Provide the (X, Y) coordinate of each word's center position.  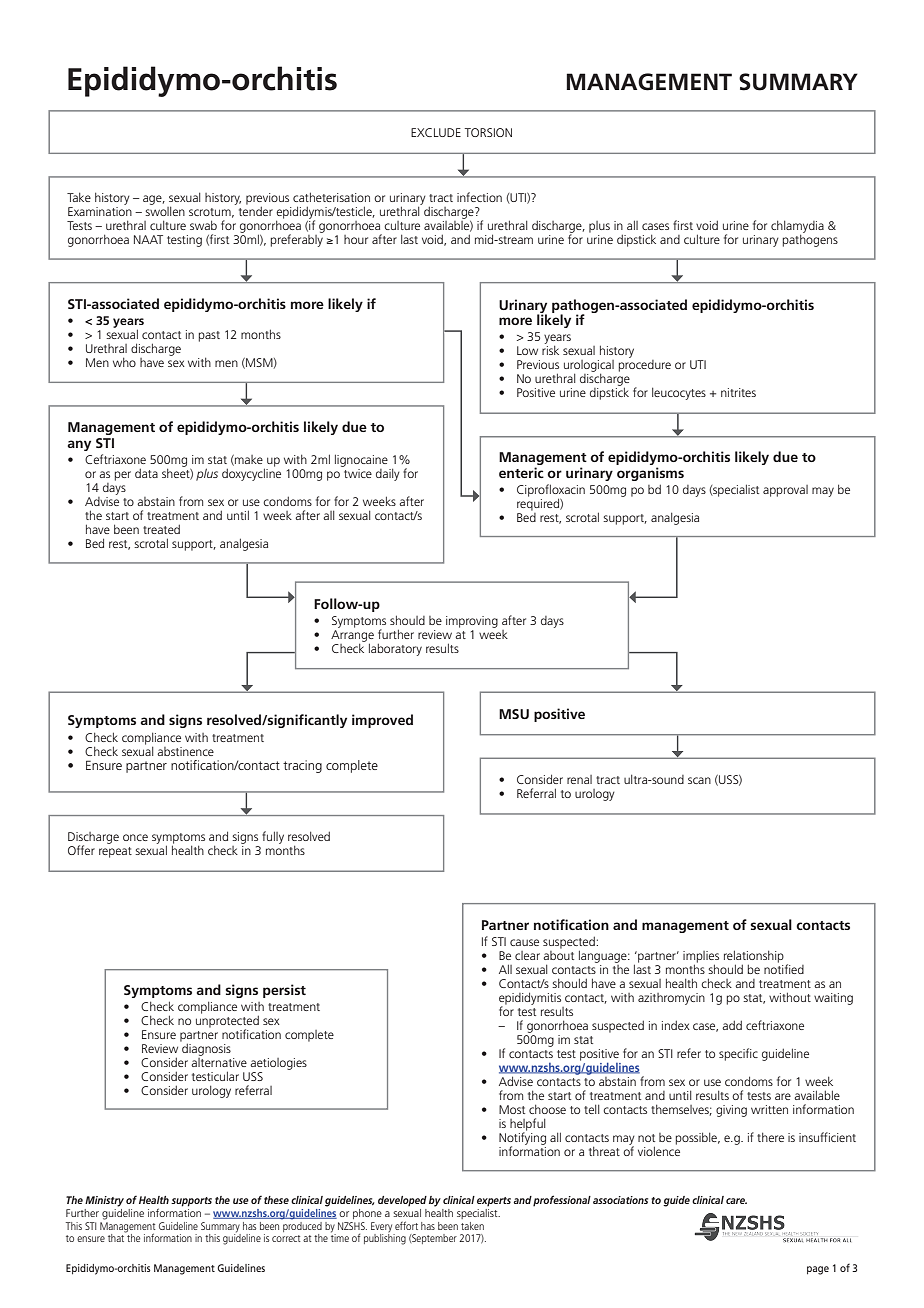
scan (699, 780)
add (732, 1025)
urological (589, 367)
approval (785, 491)
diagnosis (205, 1048)
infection (479, 197)
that (117, 1236)
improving (472, 622)
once (135, 837)
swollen (165, 210)
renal (579, 779)
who (124, 362)
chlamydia (797, 227)
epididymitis (530, 999)
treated (161, 529)
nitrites (738, 392)
